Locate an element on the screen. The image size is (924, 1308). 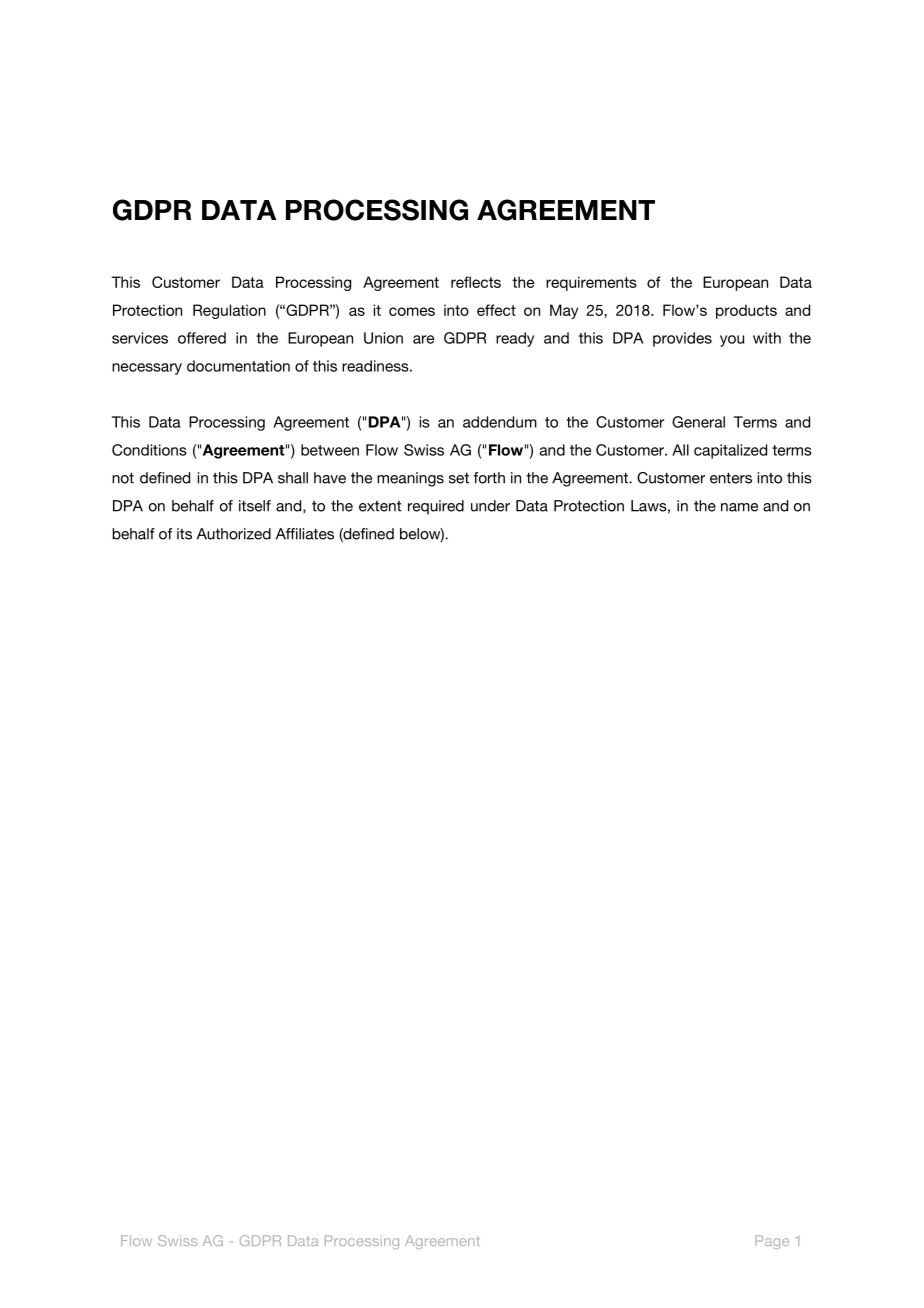
Affiliates is located at coordinates (305, 534).
